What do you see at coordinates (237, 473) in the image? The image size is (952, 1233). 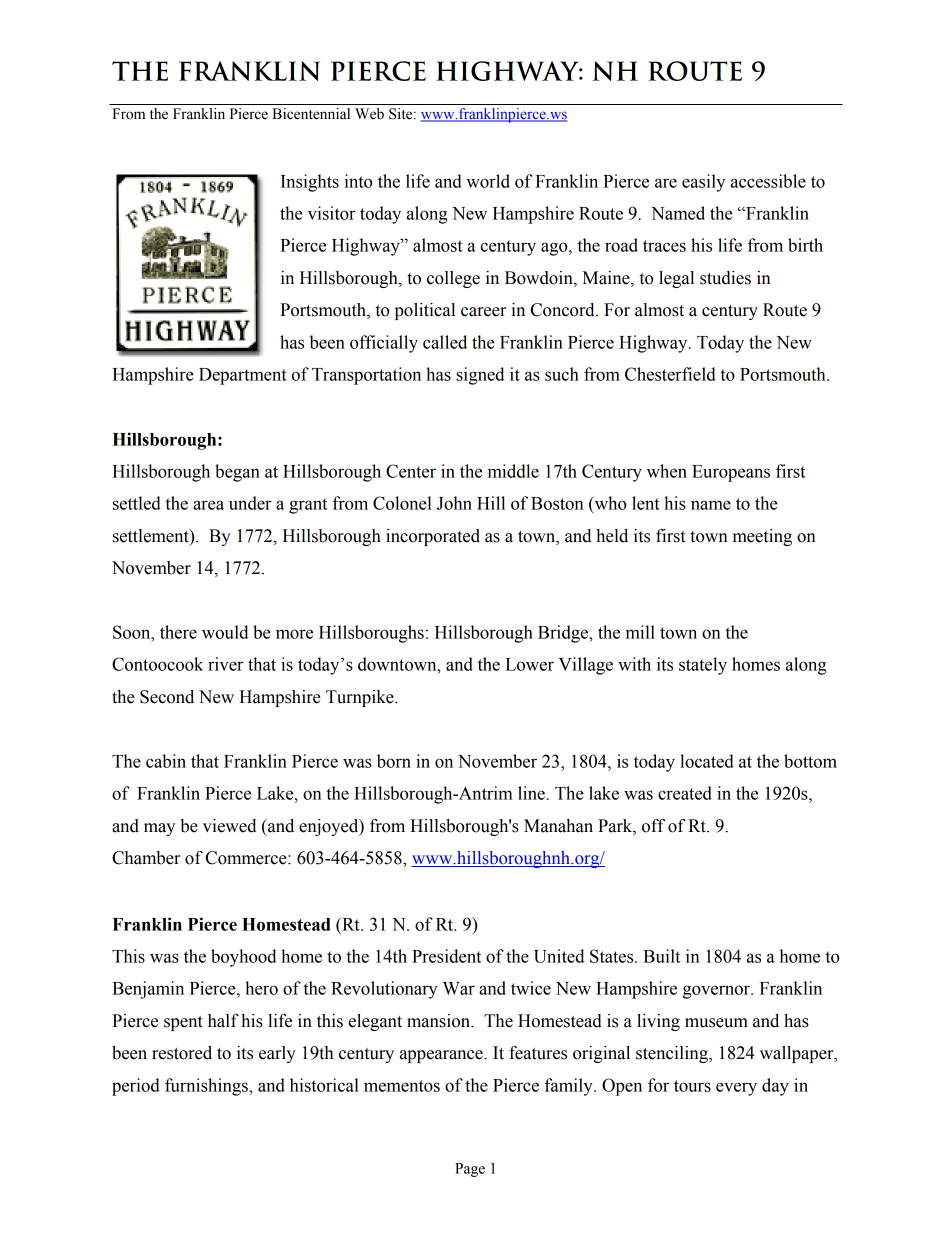 I see `began` at bounding box center [237, 473].
